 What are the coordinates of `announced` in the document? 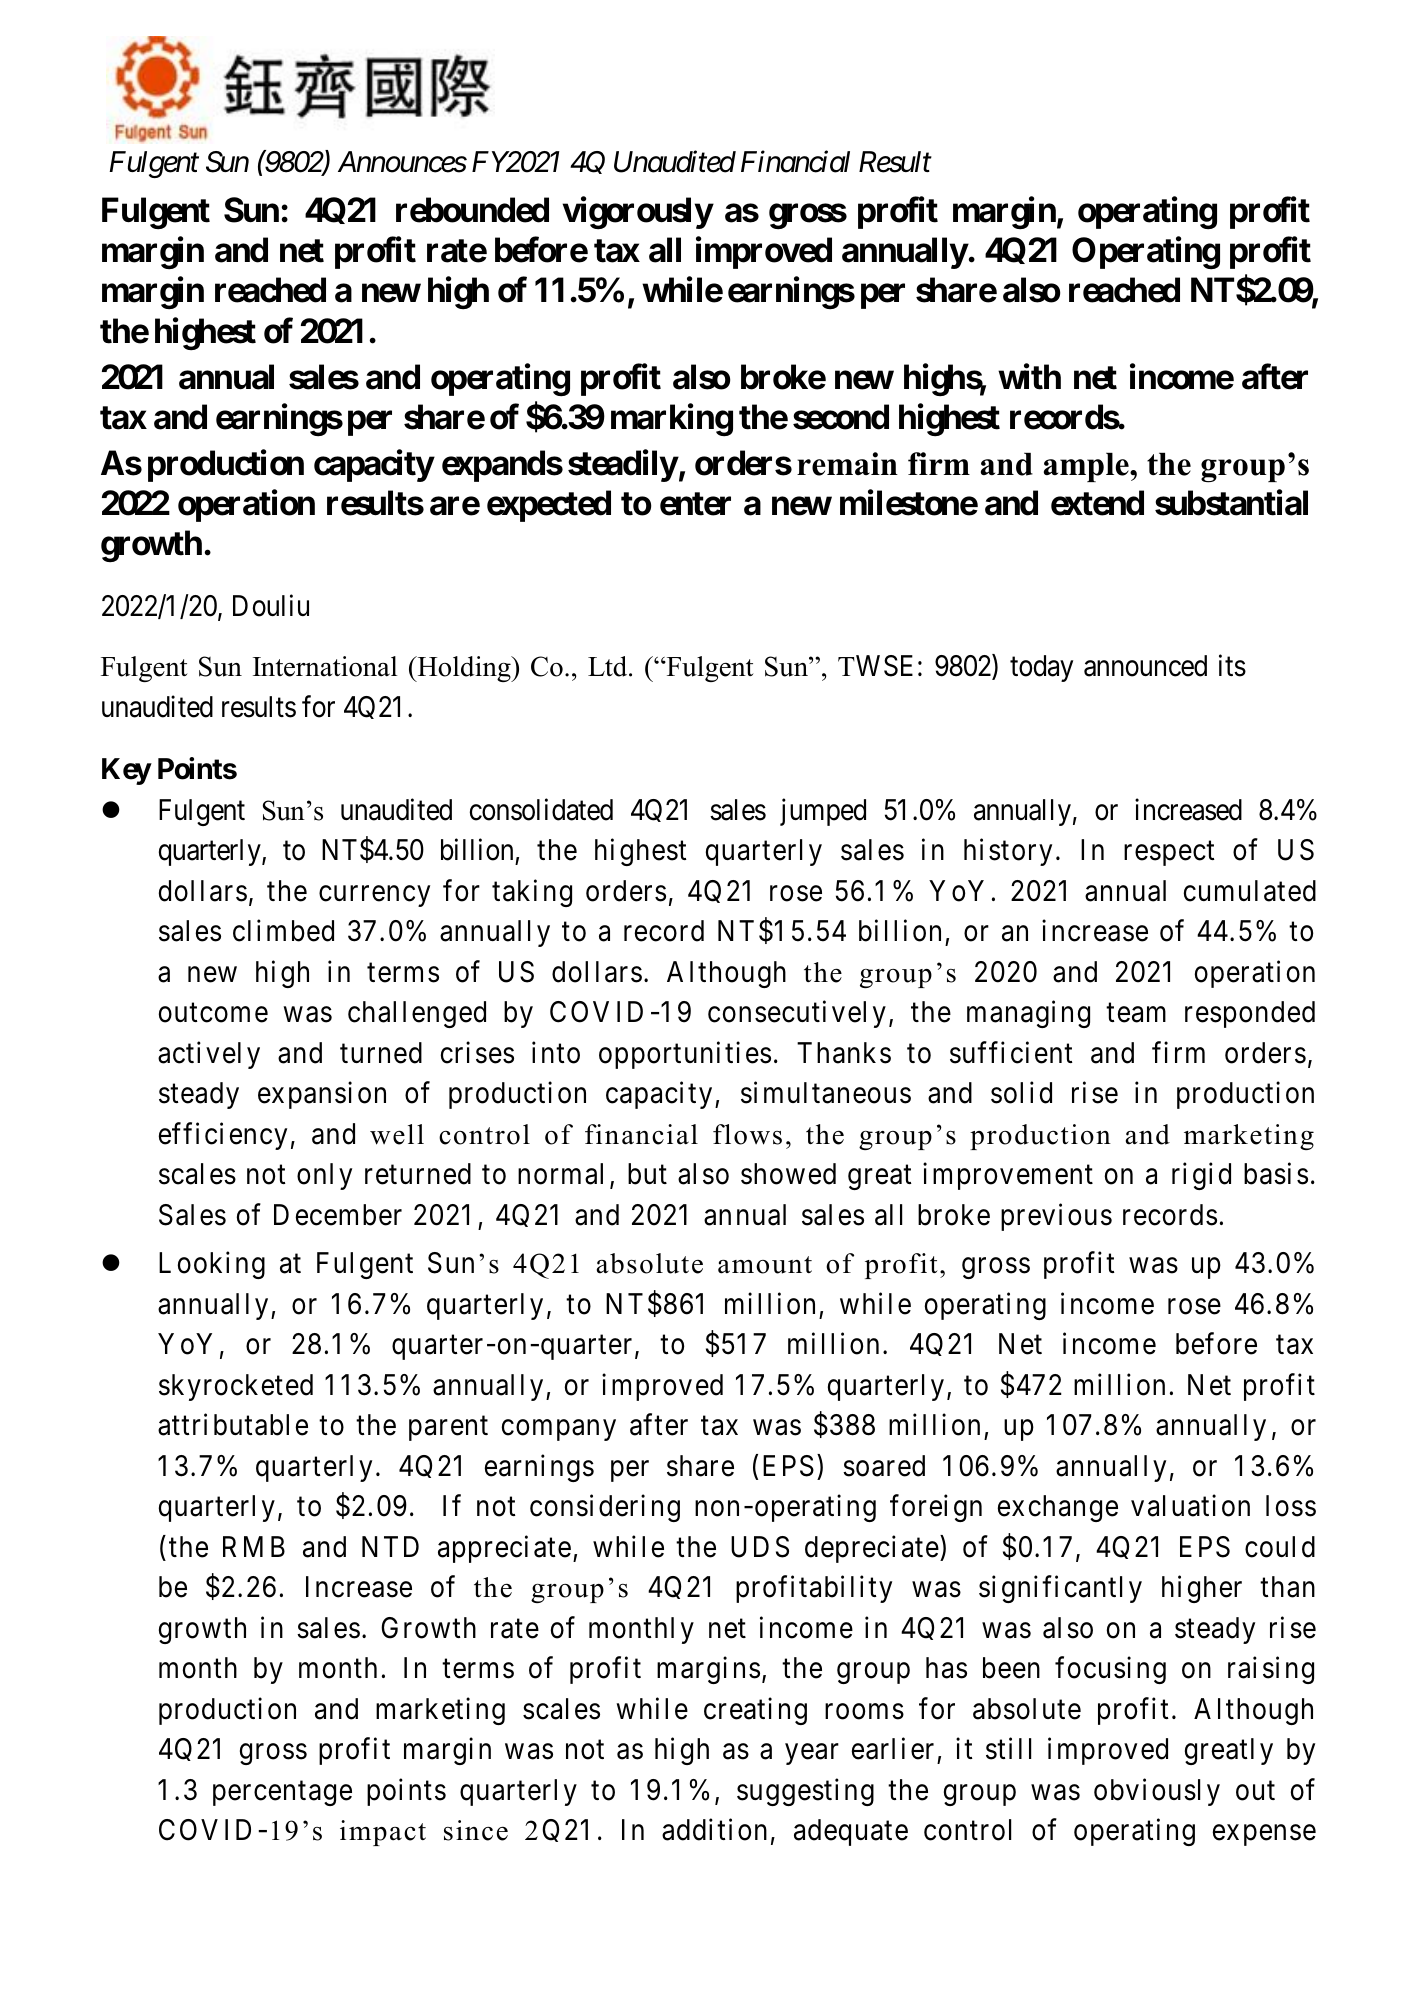 It's located at (1145, 666).
